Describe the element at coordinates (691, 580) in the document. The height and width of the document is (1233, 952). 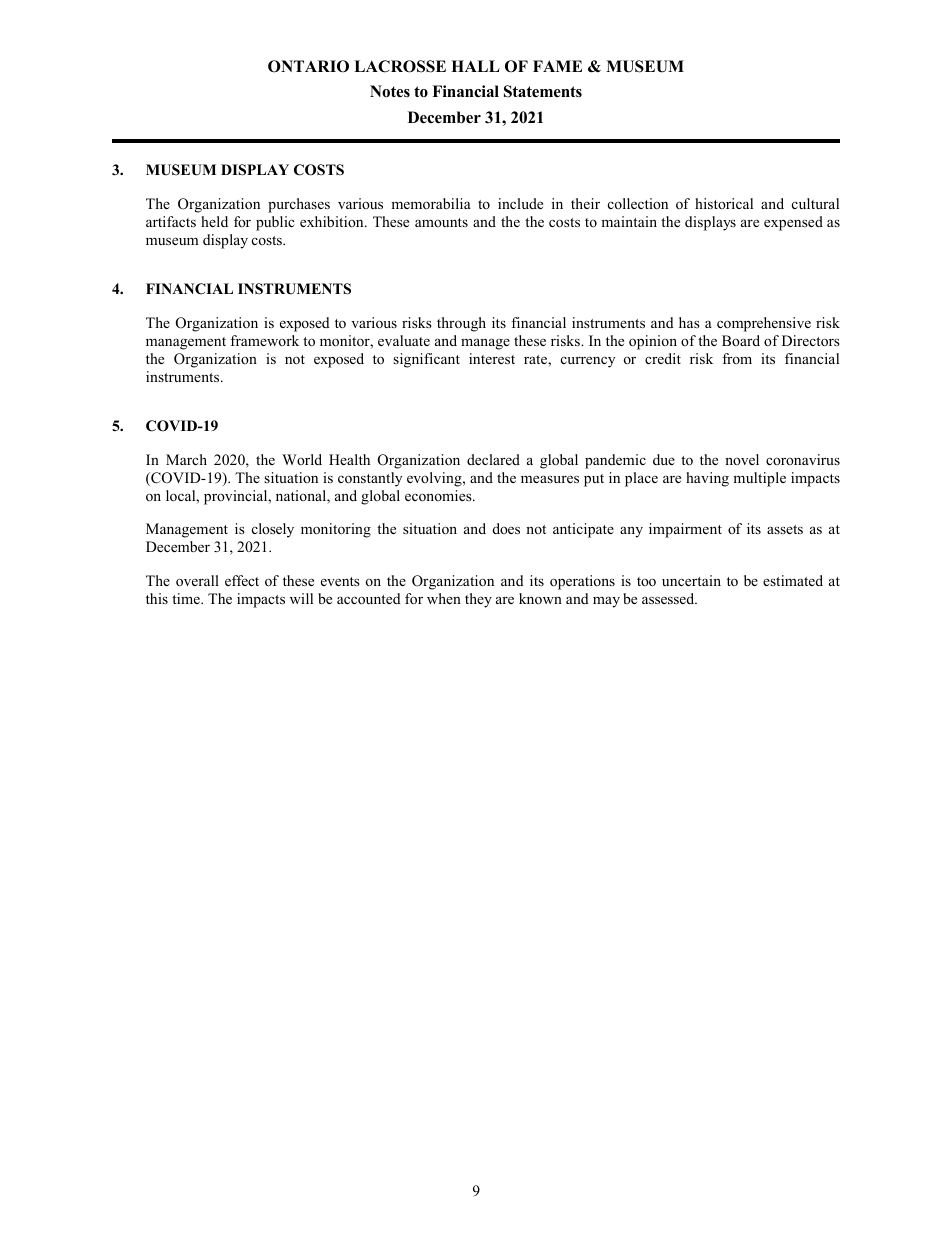
I see `uncertain` at that location.
